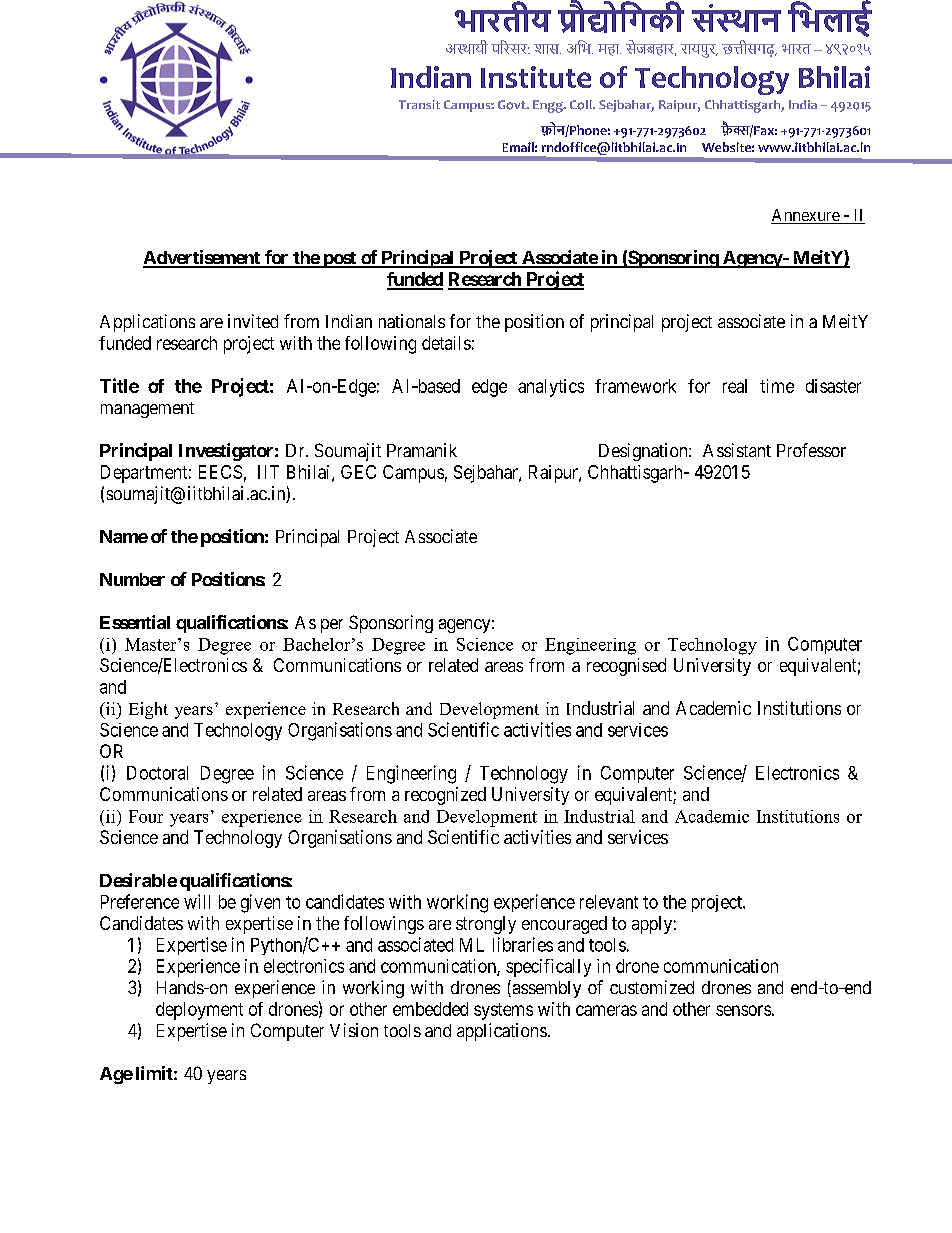  Describe the element at coordinates (582, 105) in the screenshot. I see `Coll` at that location.
